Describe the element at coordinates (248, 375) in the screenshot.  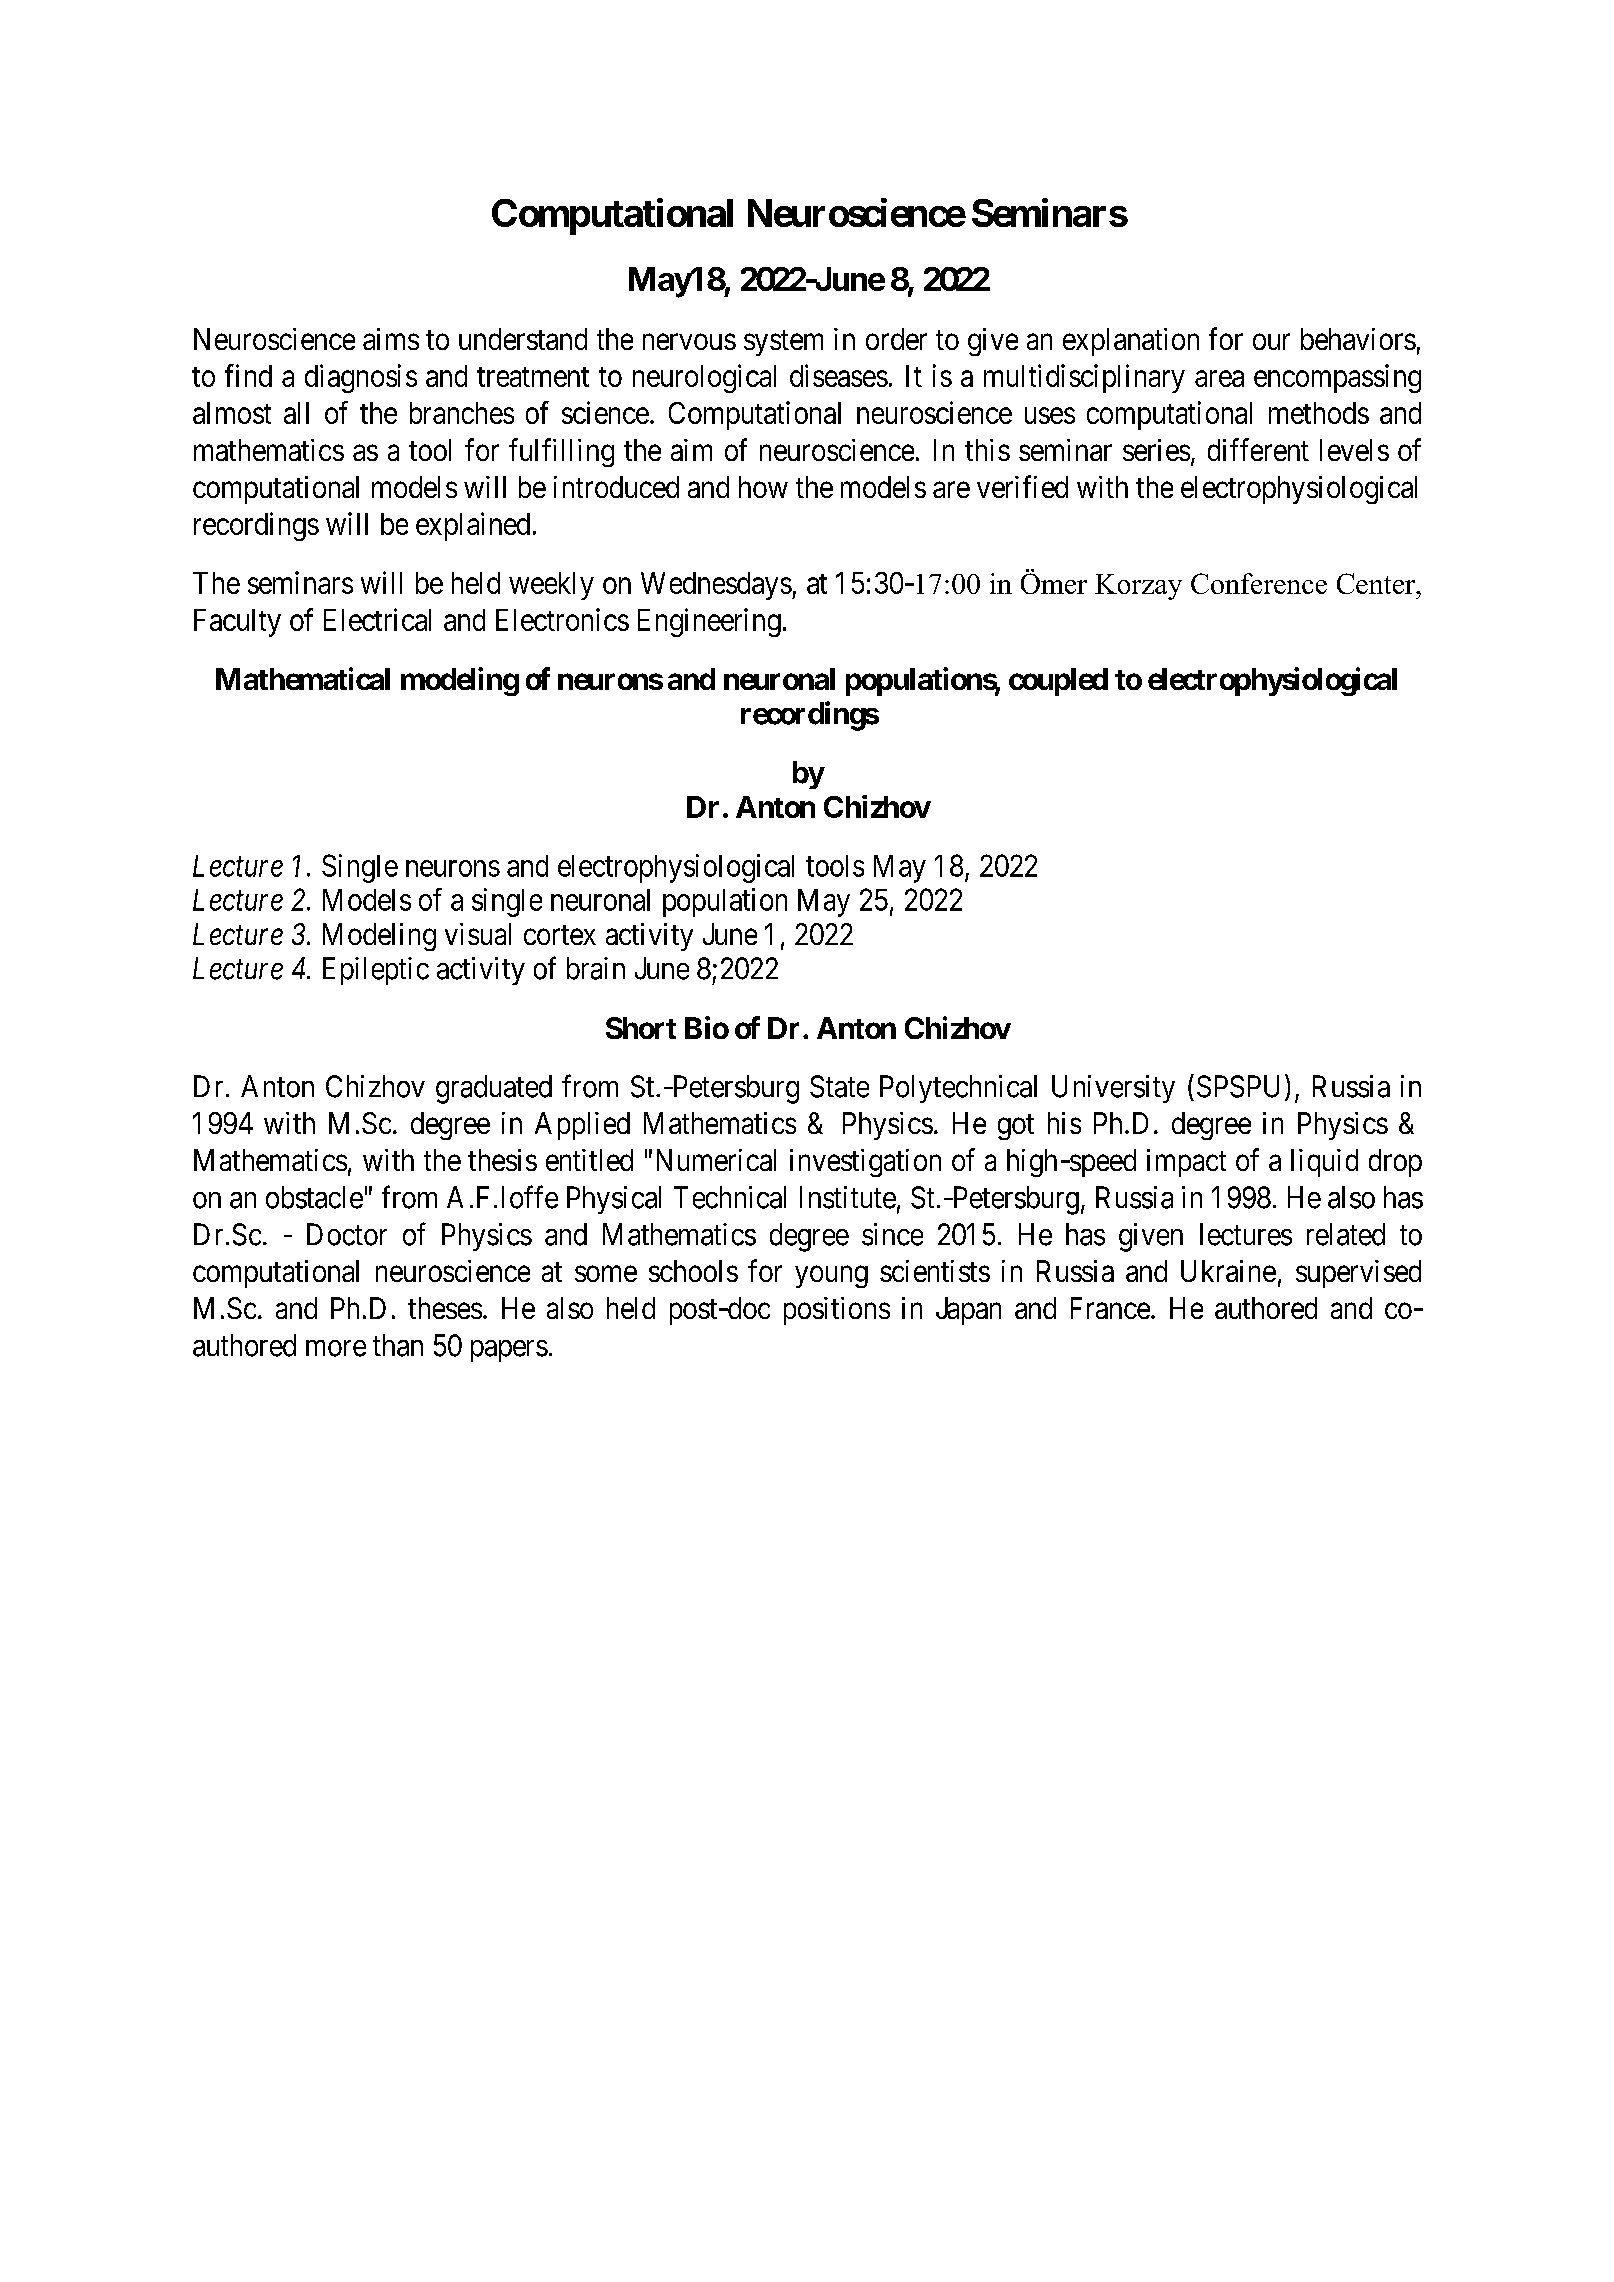
I see `find` at that location.
